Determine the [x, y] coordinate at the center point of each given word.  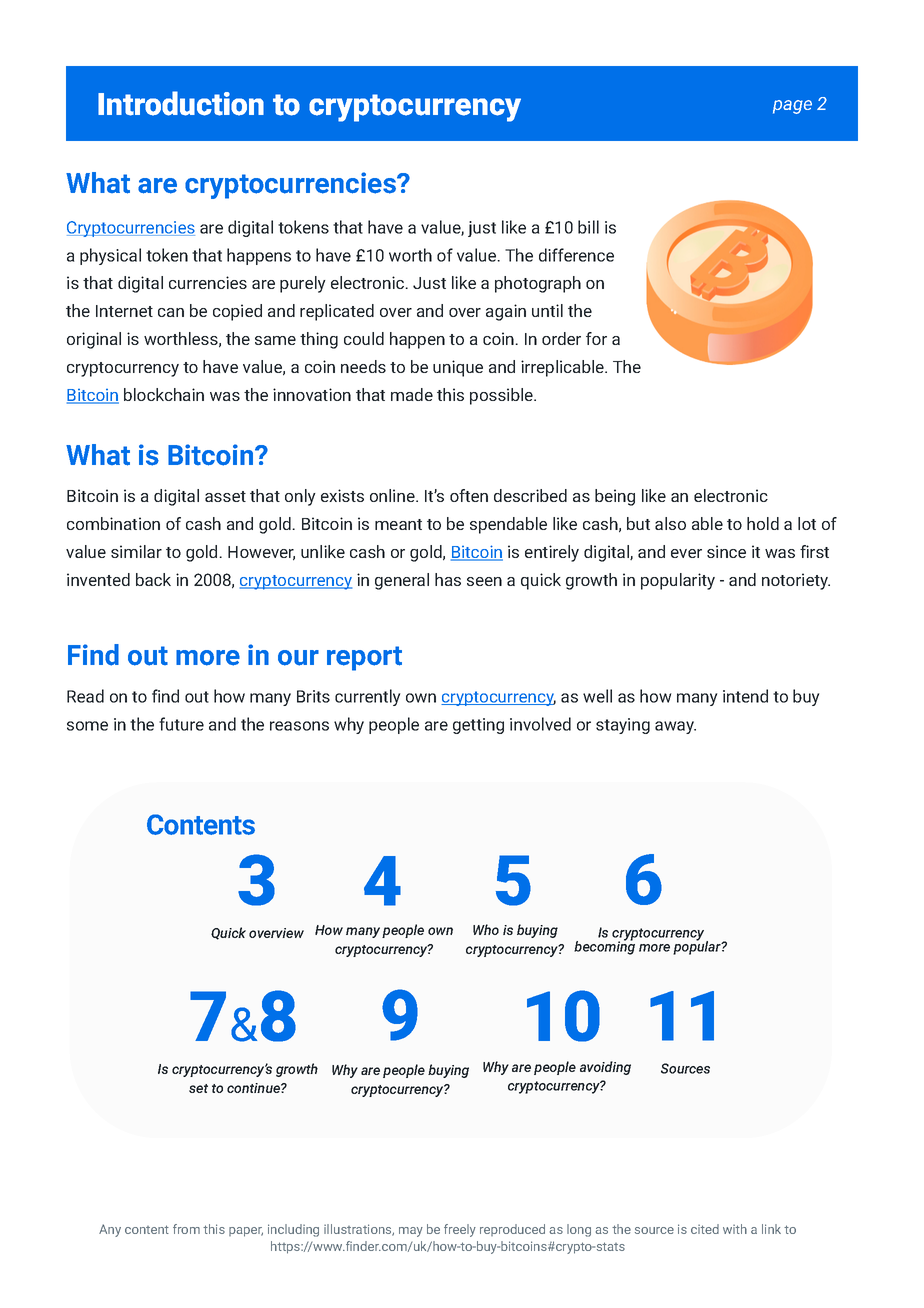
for [596, 338]
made [412, 394]
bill [588, 227]
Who [486, 929]
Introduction [181, 103]
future [181, 724]
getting [478, 726]
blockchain [164, 394]
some [87, 726]
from [186, 1229]
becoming [604, 947]
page [792, 107]
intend [745, 696]
